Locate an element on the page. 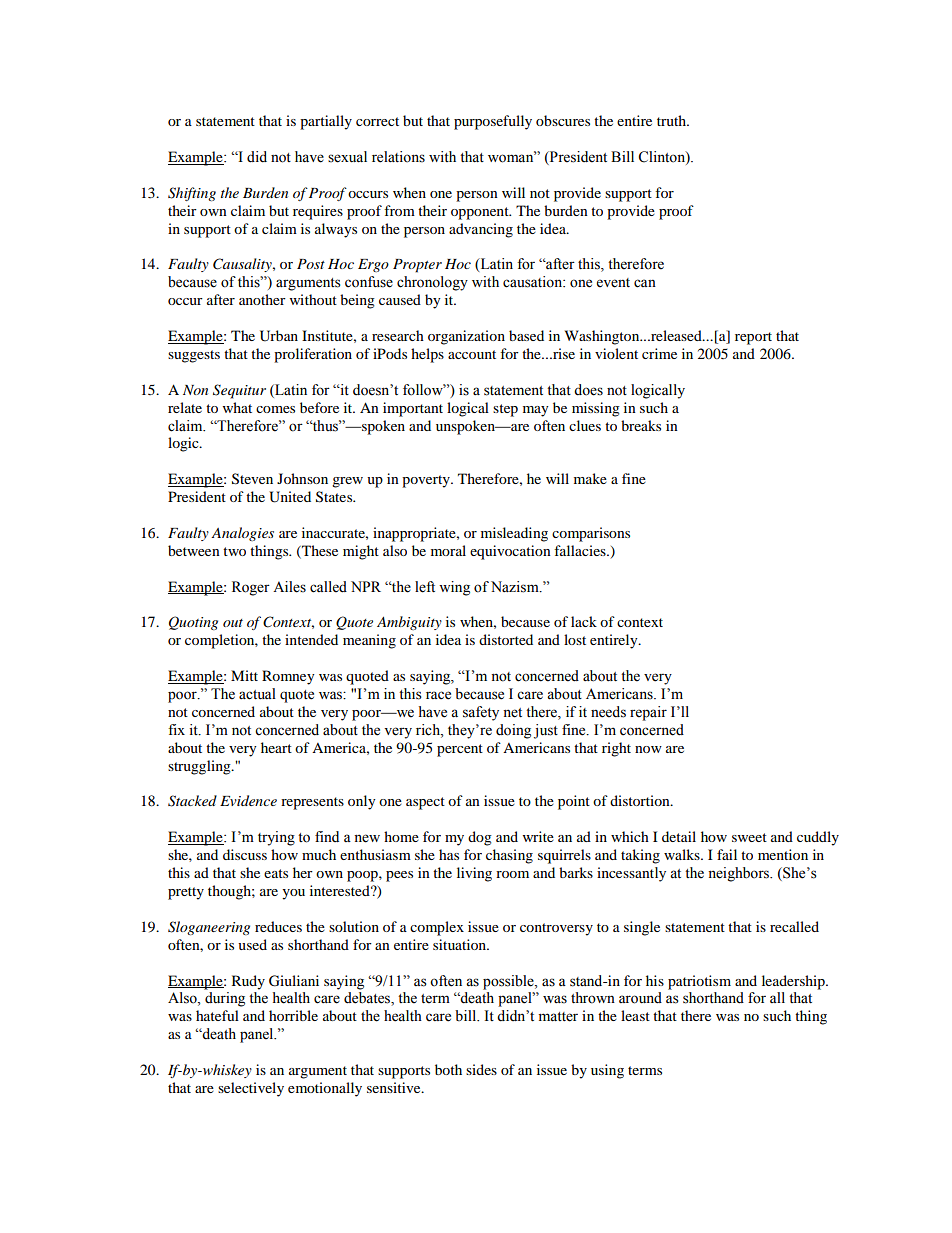  lack is located at coordinates (584, 621).
